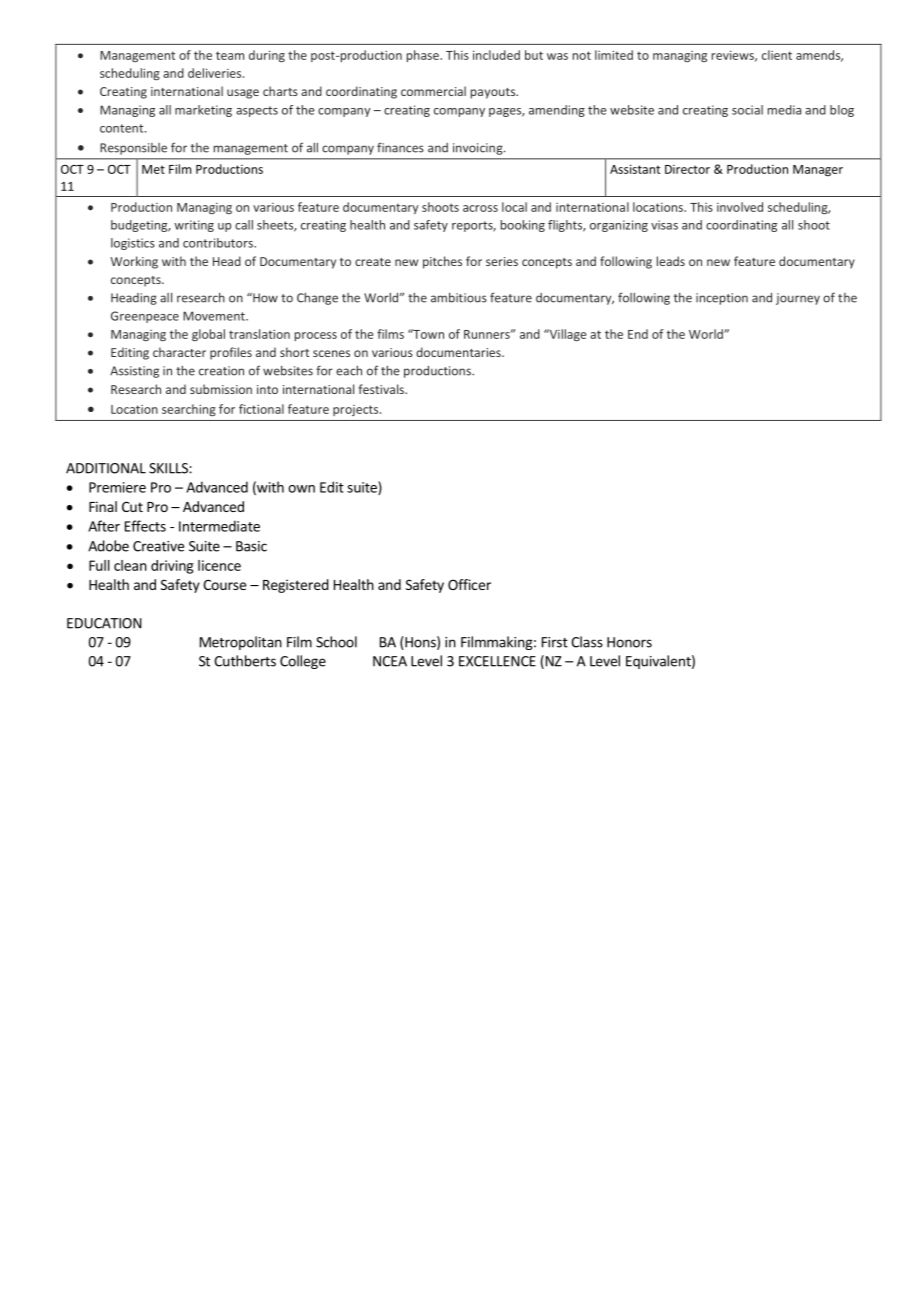  I want to click on EXCELLENCE, so click(497, 661).
